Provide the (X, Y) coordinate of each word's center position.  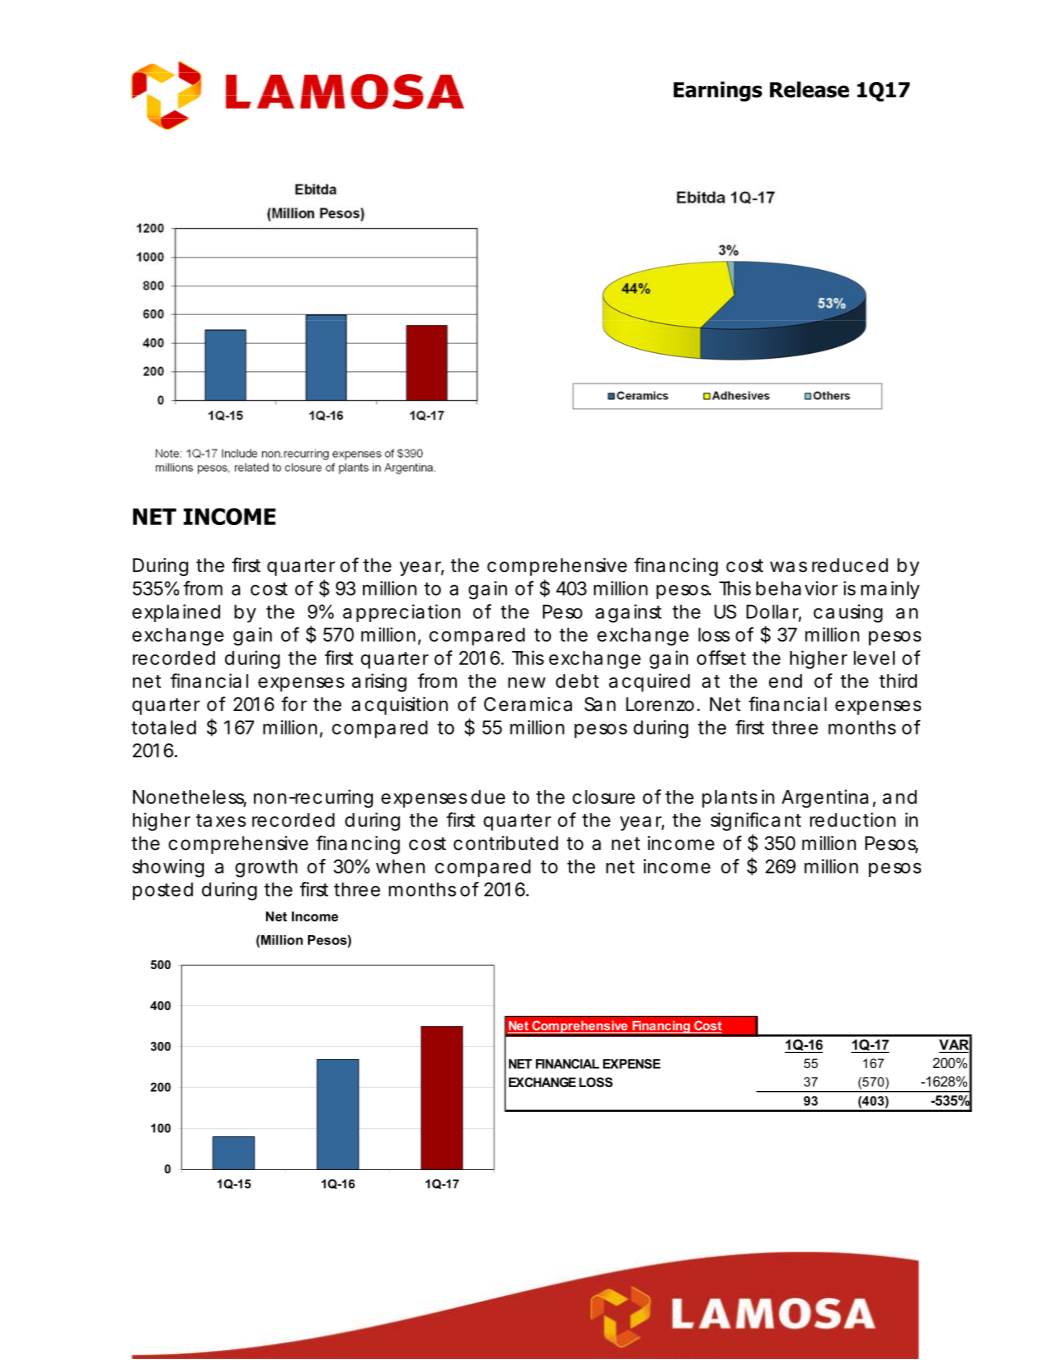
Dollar (773, 612)
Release (809, 89)
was (788, 567)
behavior (797, 588)
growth (266, 868)
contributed (505, 843)
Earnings (717, 91)
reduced (850, 565)
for (294, 703)
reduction (853, 819)
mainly (890, 590)
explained (176, 613)
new (527, 682)
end (785, 681)
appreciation (401, 613)
